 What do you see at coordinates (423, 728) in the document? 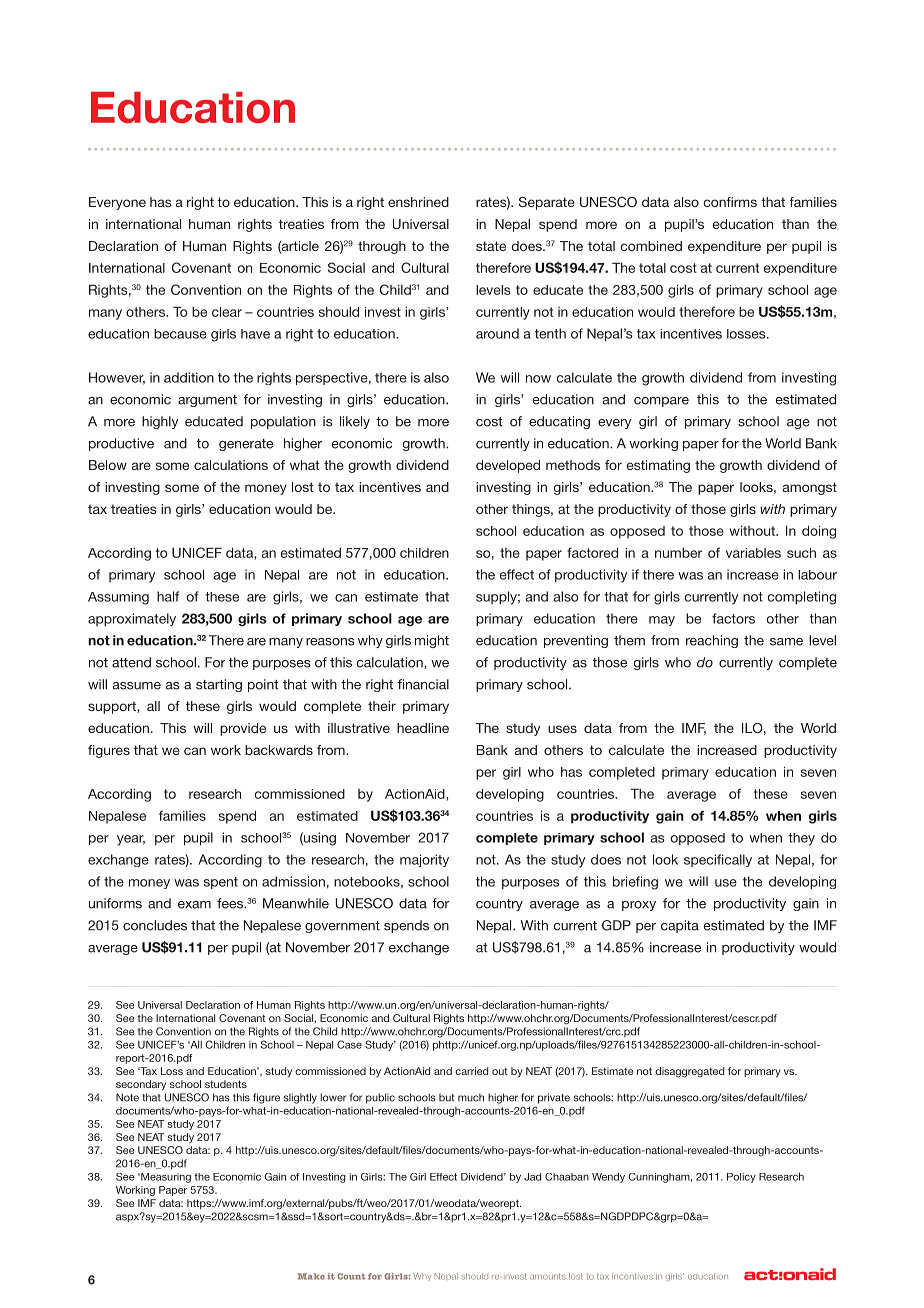
I see `headline` at bounding box center [423, 728].
